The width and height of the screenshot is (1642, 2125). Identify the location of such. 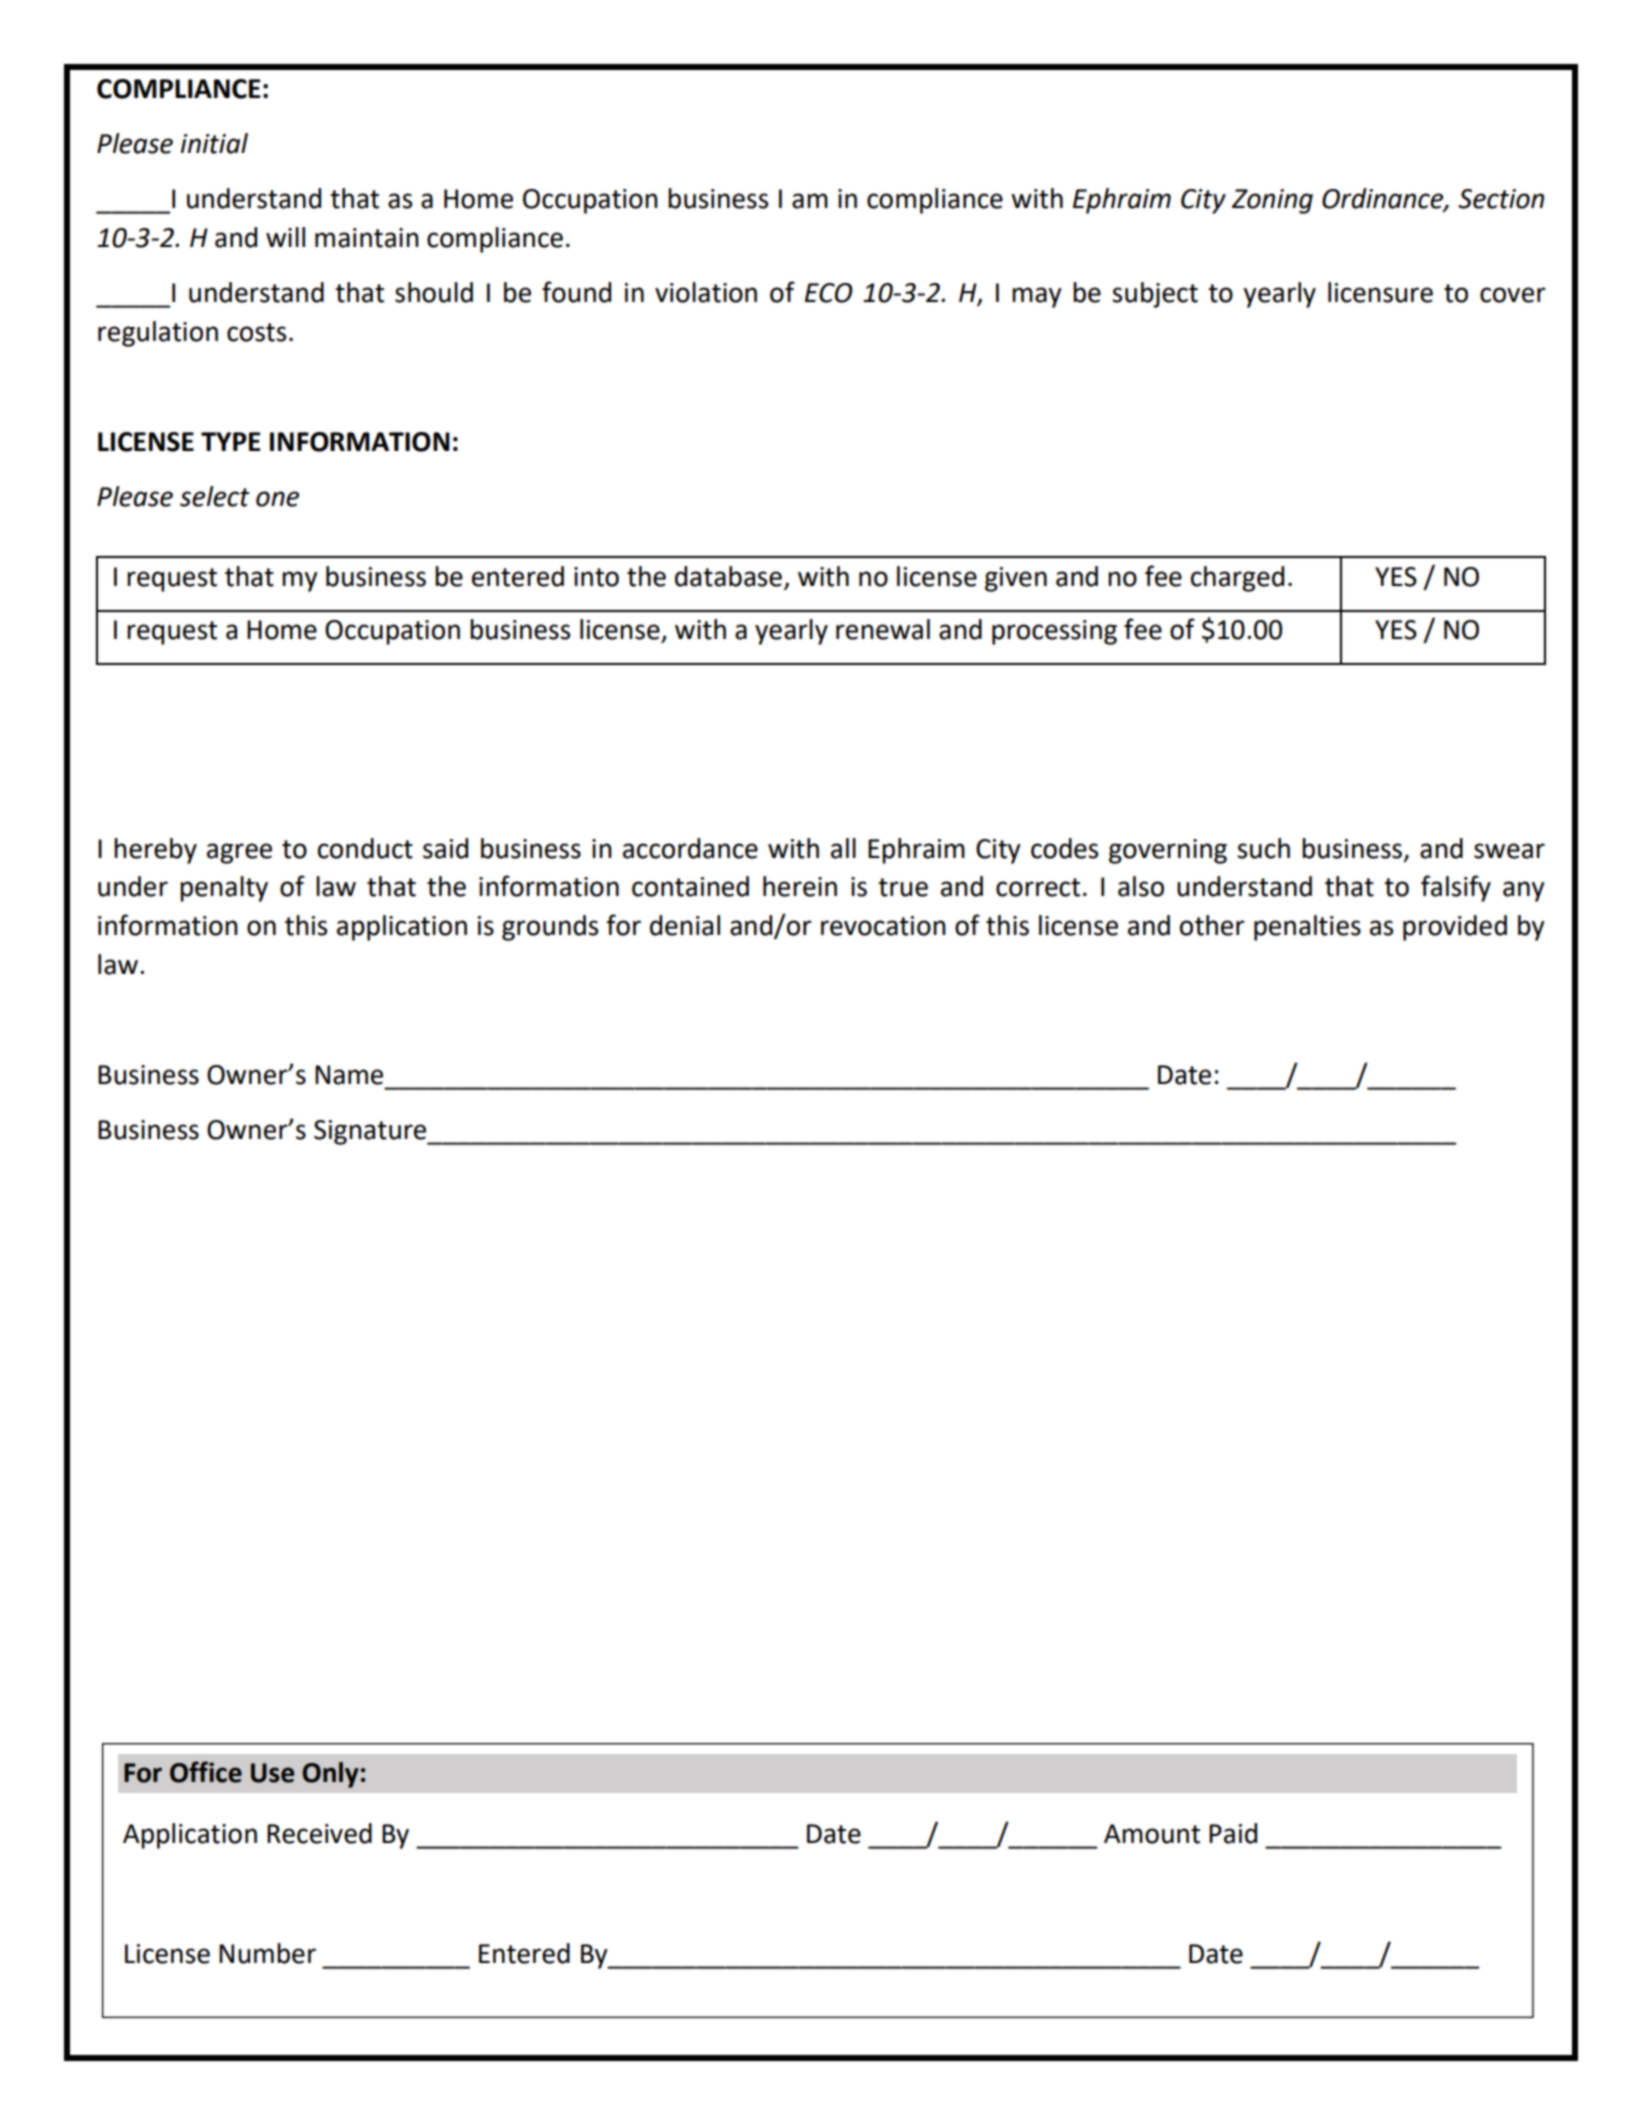
(1263, 848).
